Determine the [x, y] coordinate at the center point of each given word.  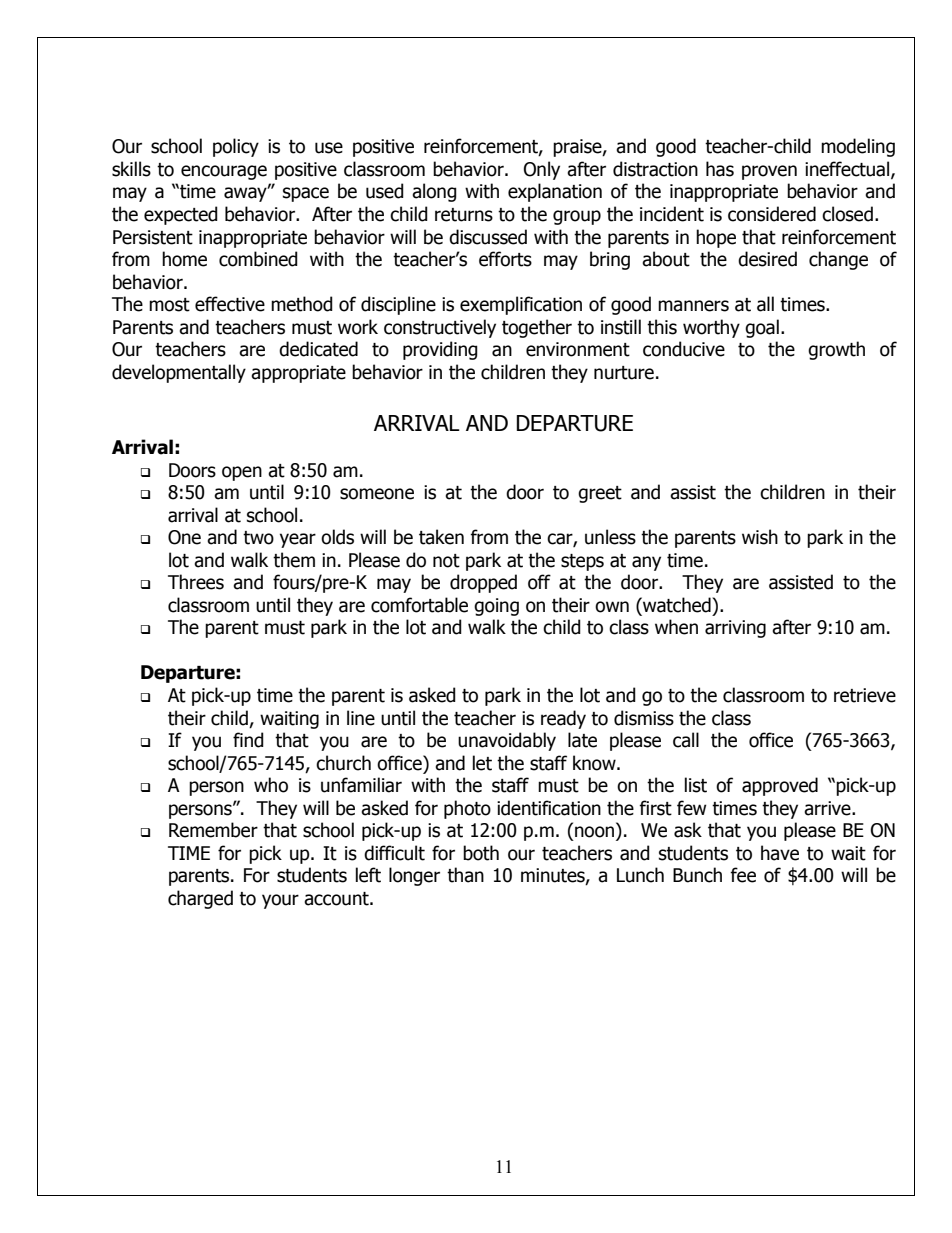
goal [762, 328]
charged [200, 899]
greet [600, 494]
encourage [224, 172]
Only [542, 170]
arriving [735, 629]
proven [769, 172]
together [537, 328]
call [686, 740]
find [248, 740]
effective [230, 304]
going [496, 607]
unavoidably [507, 741]
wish [760, 537]
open [242, 473]
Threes [196, 582]
